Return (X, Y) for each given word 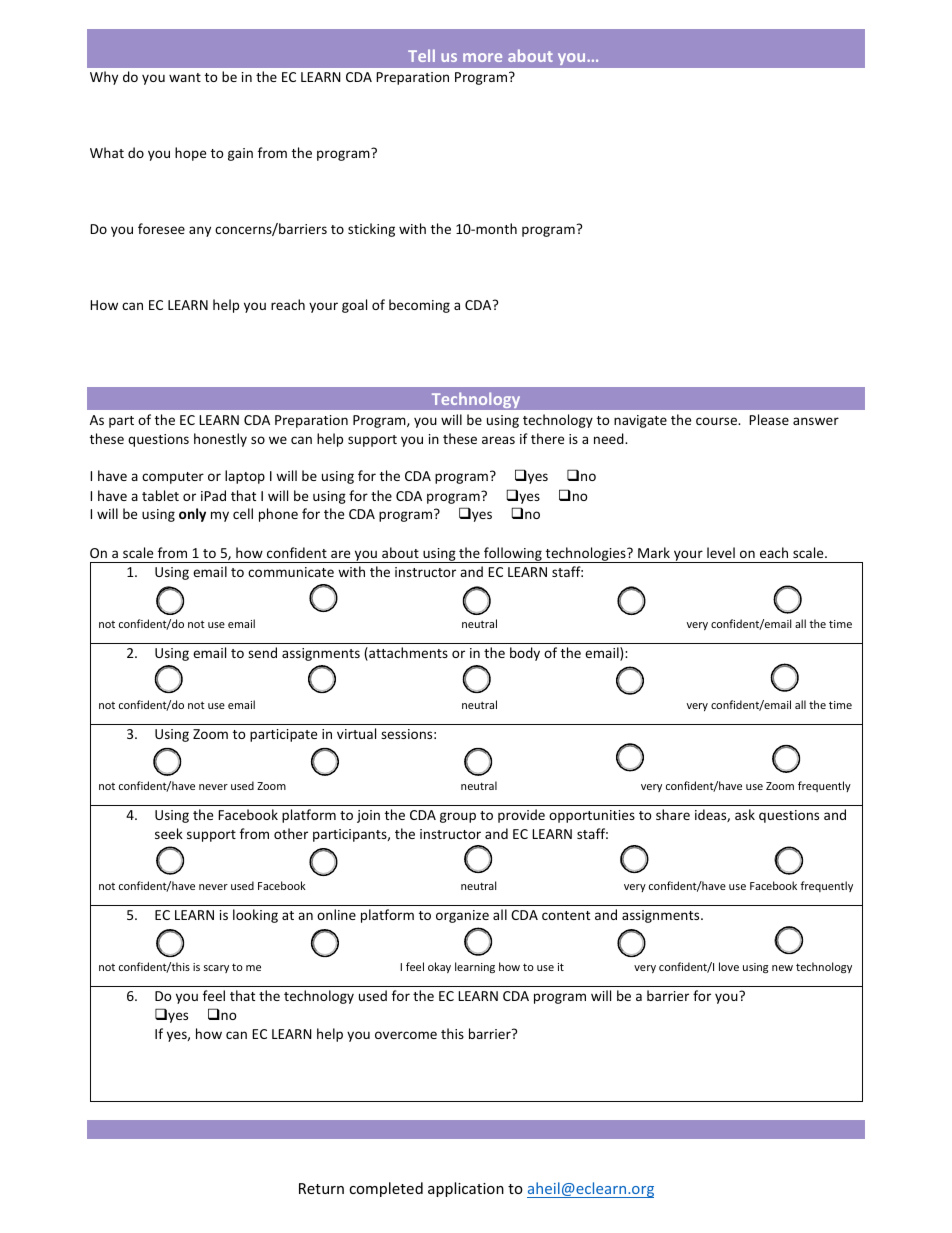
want (185, 77)
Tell (421, 55)
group (458, 817)
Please (769, 419)
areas (498, 440)
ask (745, 814)
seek (169, 833)
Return (321, 1188)
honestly (220, 440)
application (466, 1189)
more (482, 57)
